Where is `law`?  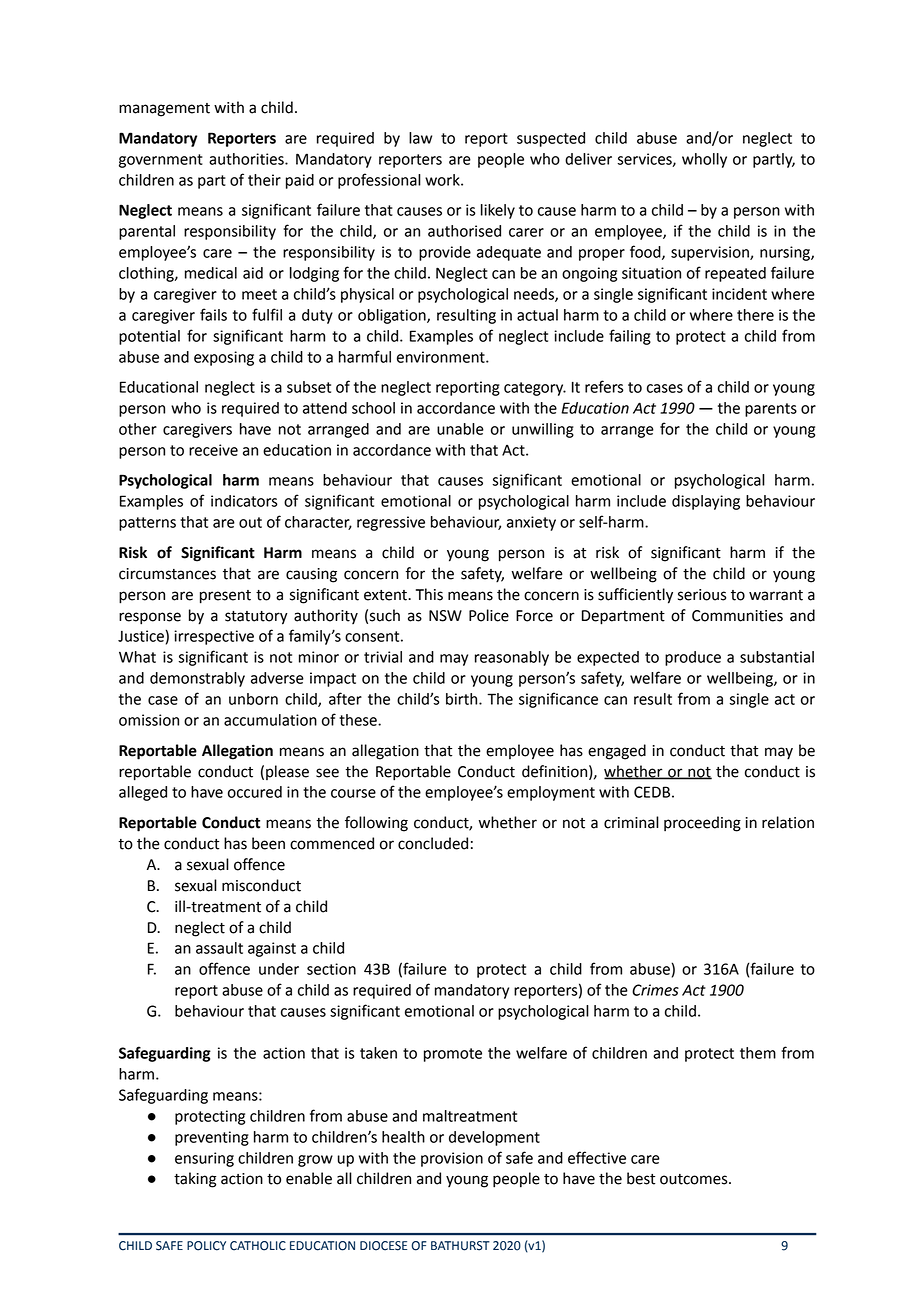 law is located at coordinates (420, 138).
